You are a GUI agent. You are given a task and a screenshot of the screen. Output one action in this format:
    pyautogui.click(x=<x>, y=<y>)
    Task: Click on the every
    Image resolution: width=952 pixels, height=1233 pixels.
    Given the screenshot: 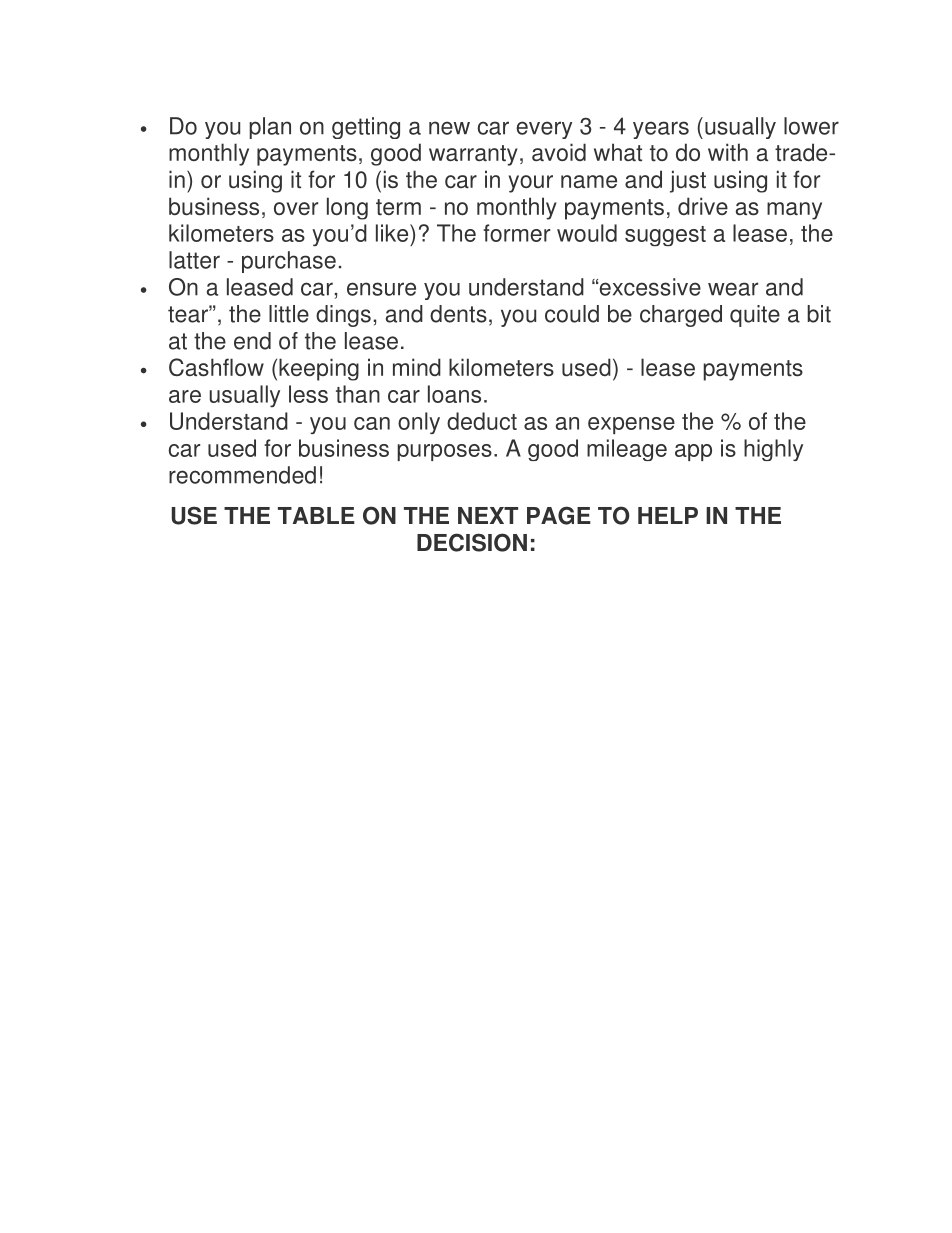 What is the action you would take?
    pyautogui.click(x=544, y=130)
